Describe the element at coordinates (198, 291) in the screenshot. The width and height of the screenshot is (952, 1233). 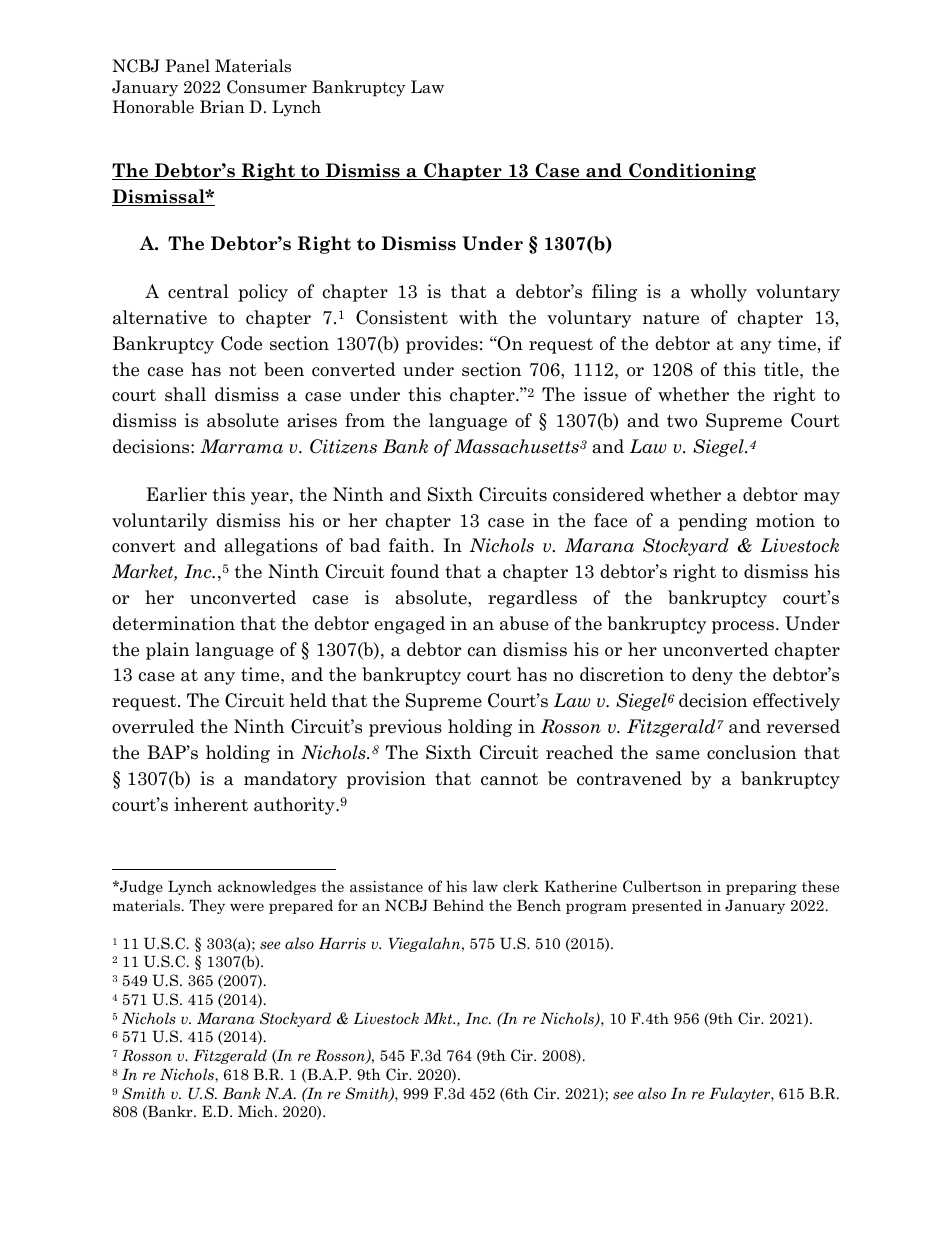
I see `central` at that location.
